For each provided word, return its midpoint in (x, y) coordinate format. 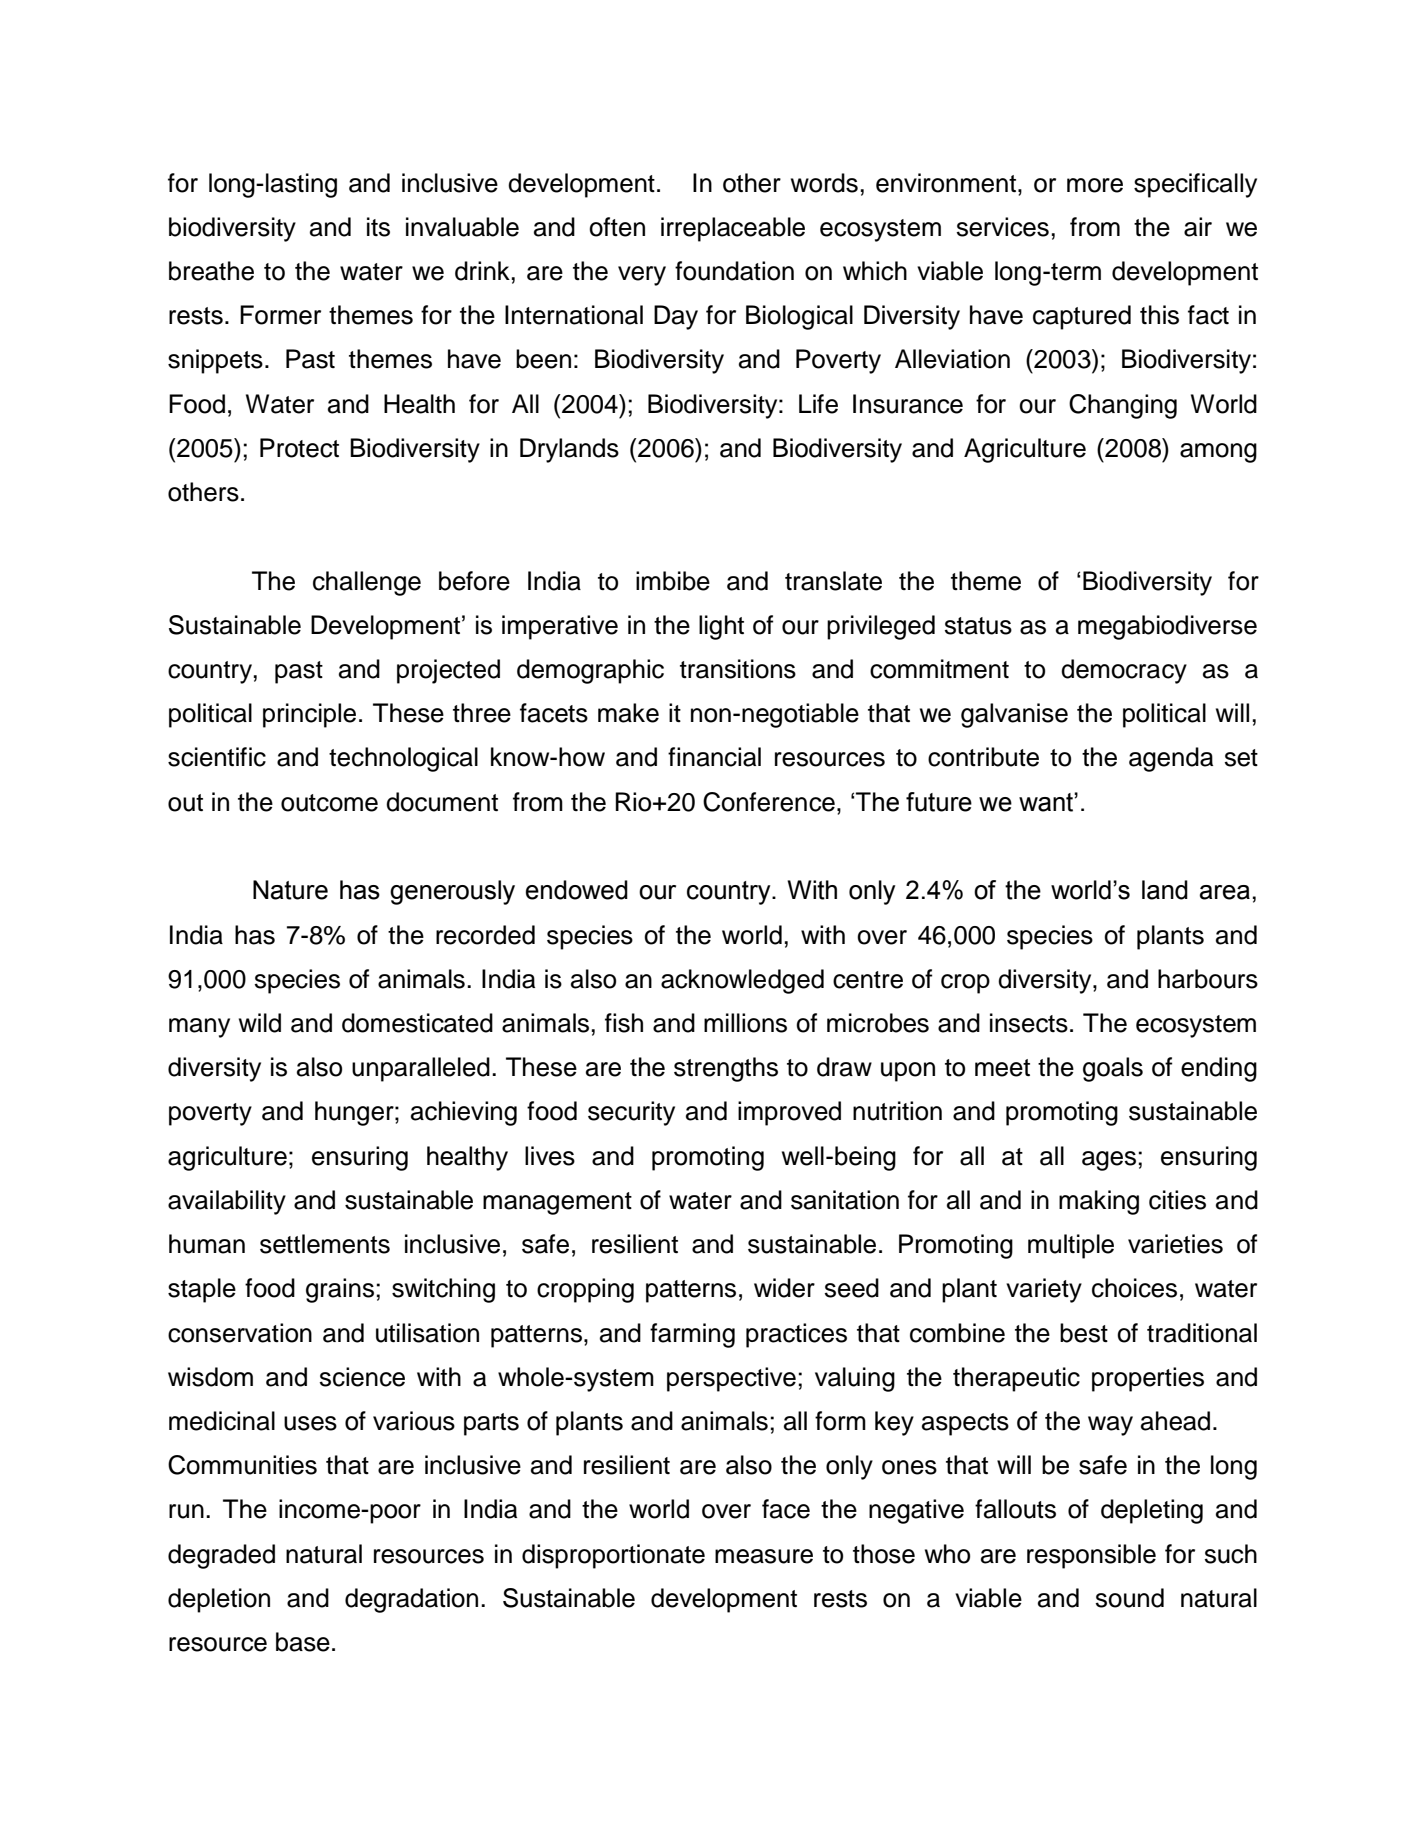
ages (1109, 1161)
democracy (1124, 671)
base (303, 1642)
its (378, 227)
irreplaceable (733, 229)
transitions (738, 669)
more (1095, 185)
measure (764, 1556)
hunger (355, 1113)
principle (309, 715)
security (631, 1113)
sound (1129, 1598)
